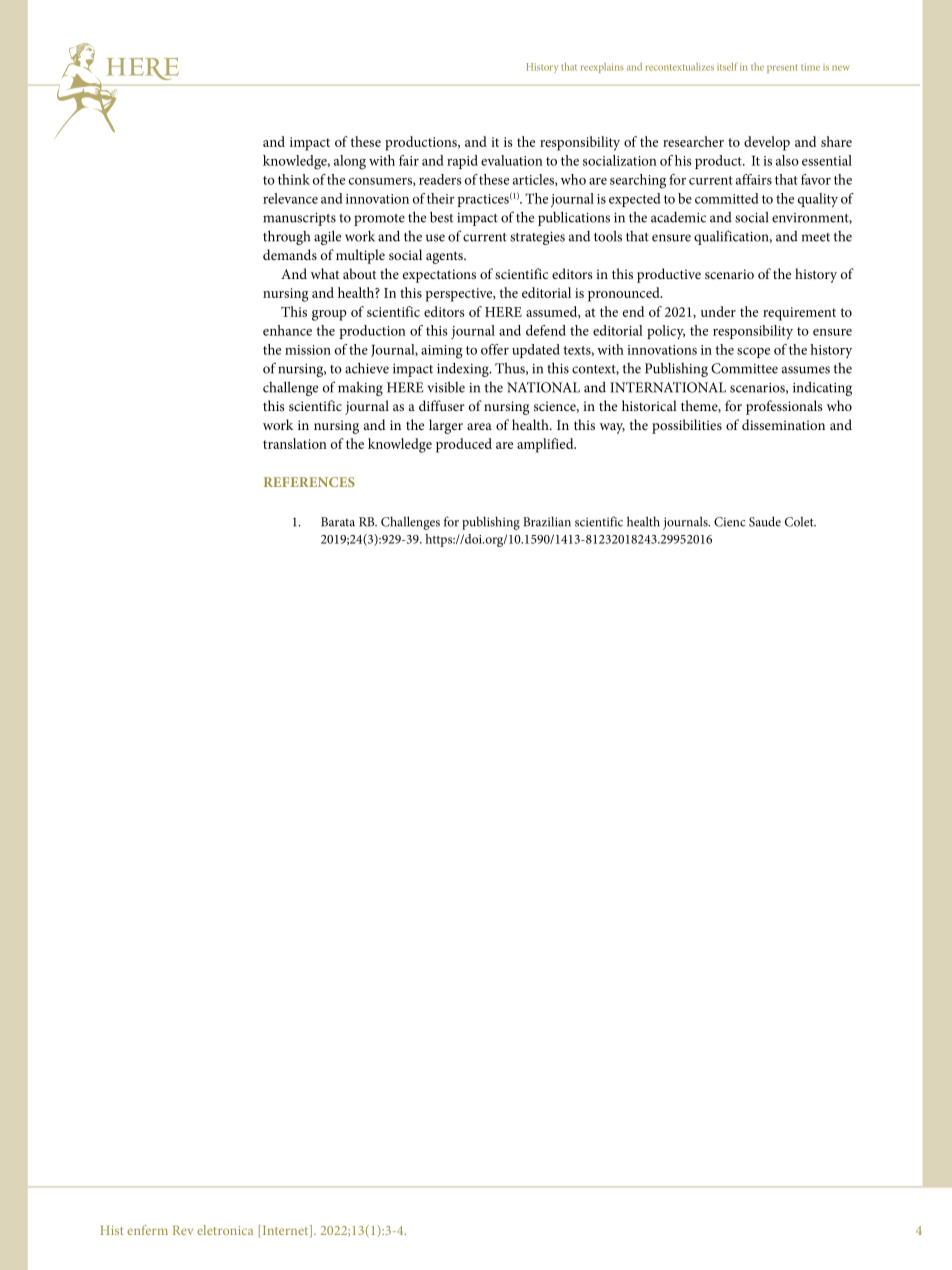  What do you see at coordinates (782, 68) in the screenshot?
I see `present` at bounding box center [782, 68].
